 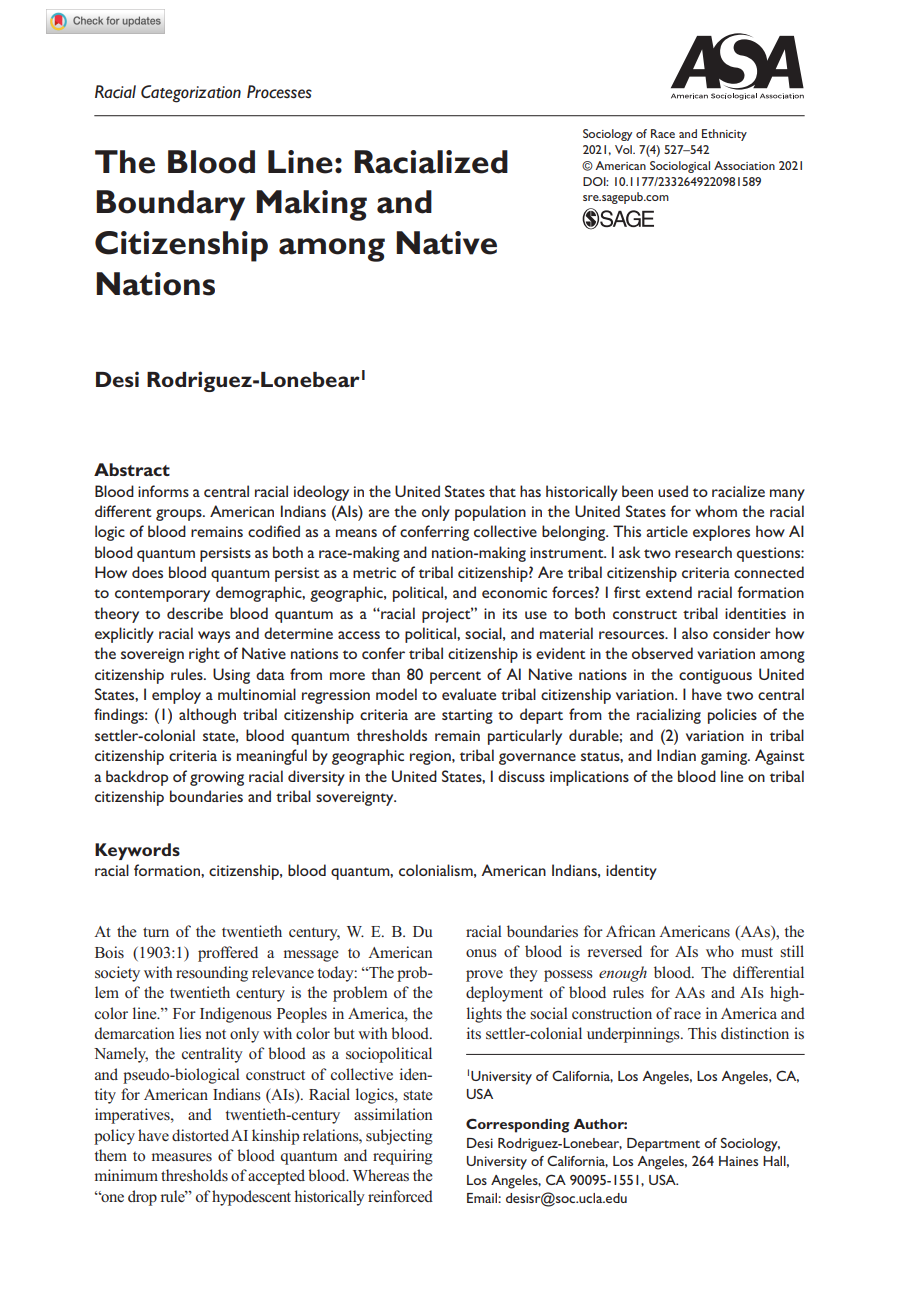 What do you see at coordinates (132, 469) in the screenshot?
I see `Abstract` at bounding box center [132, 469].
